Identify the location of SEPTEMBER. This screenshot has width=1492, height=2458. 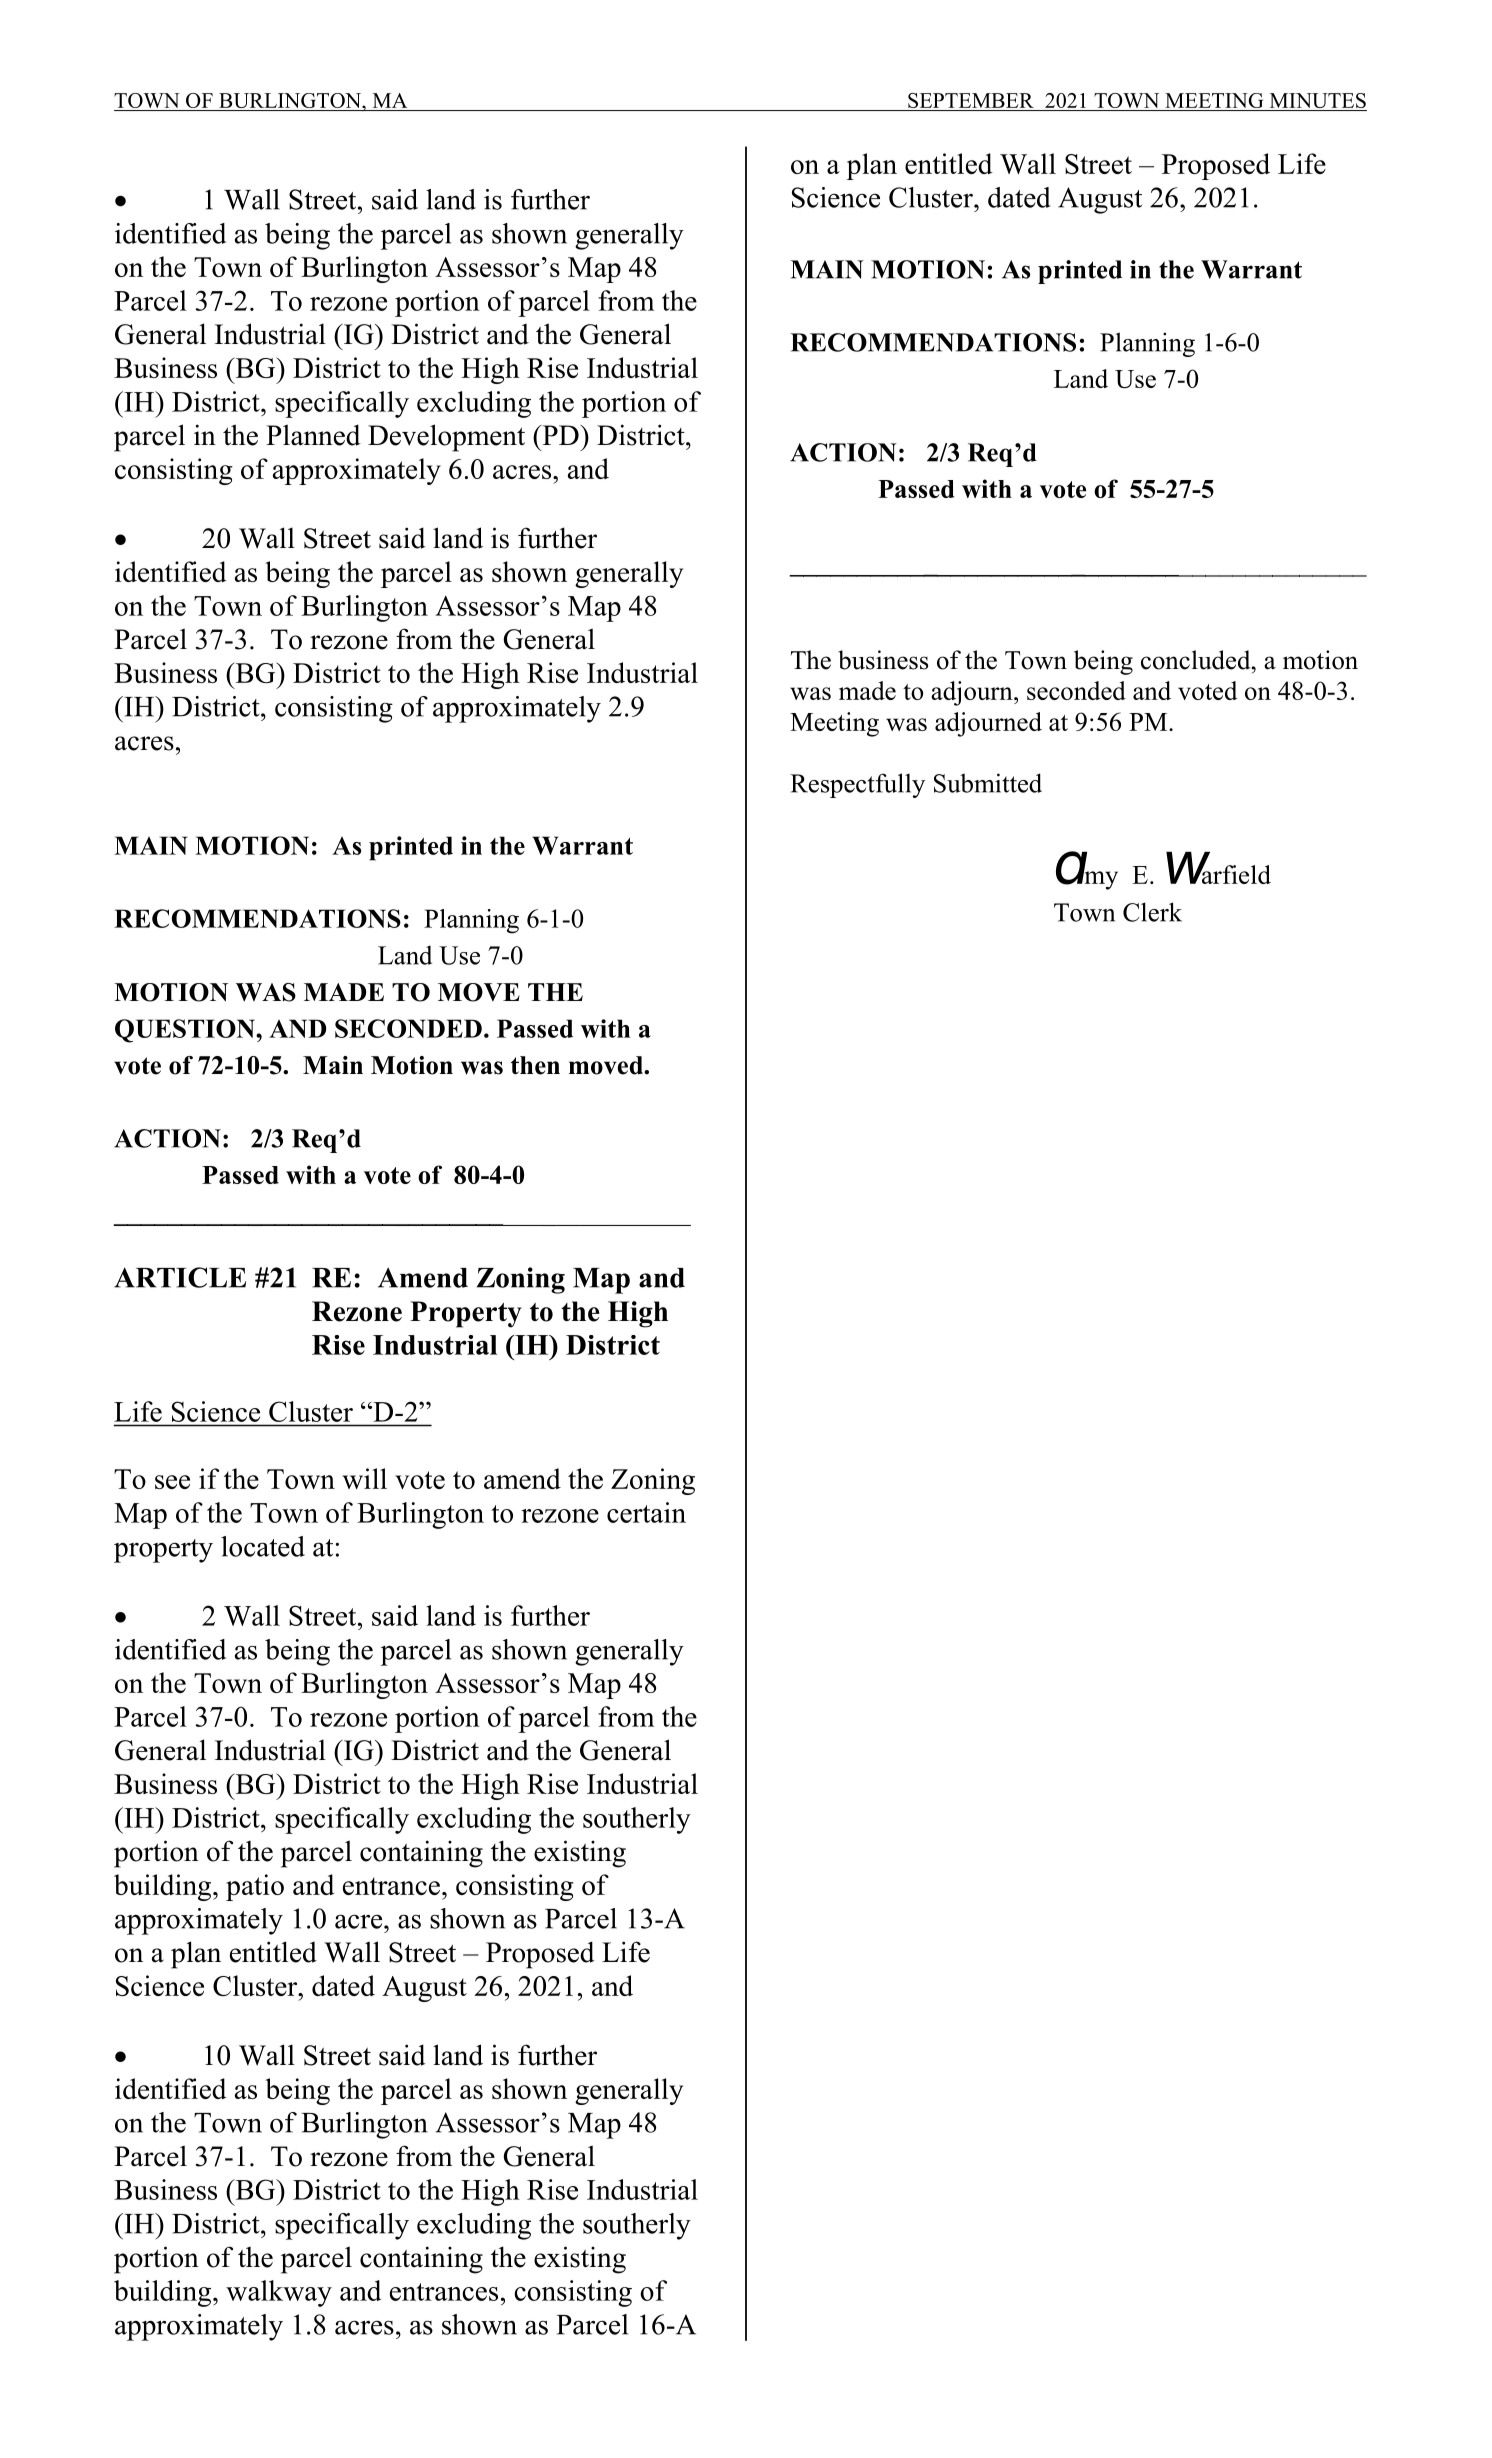
(971, 100).
